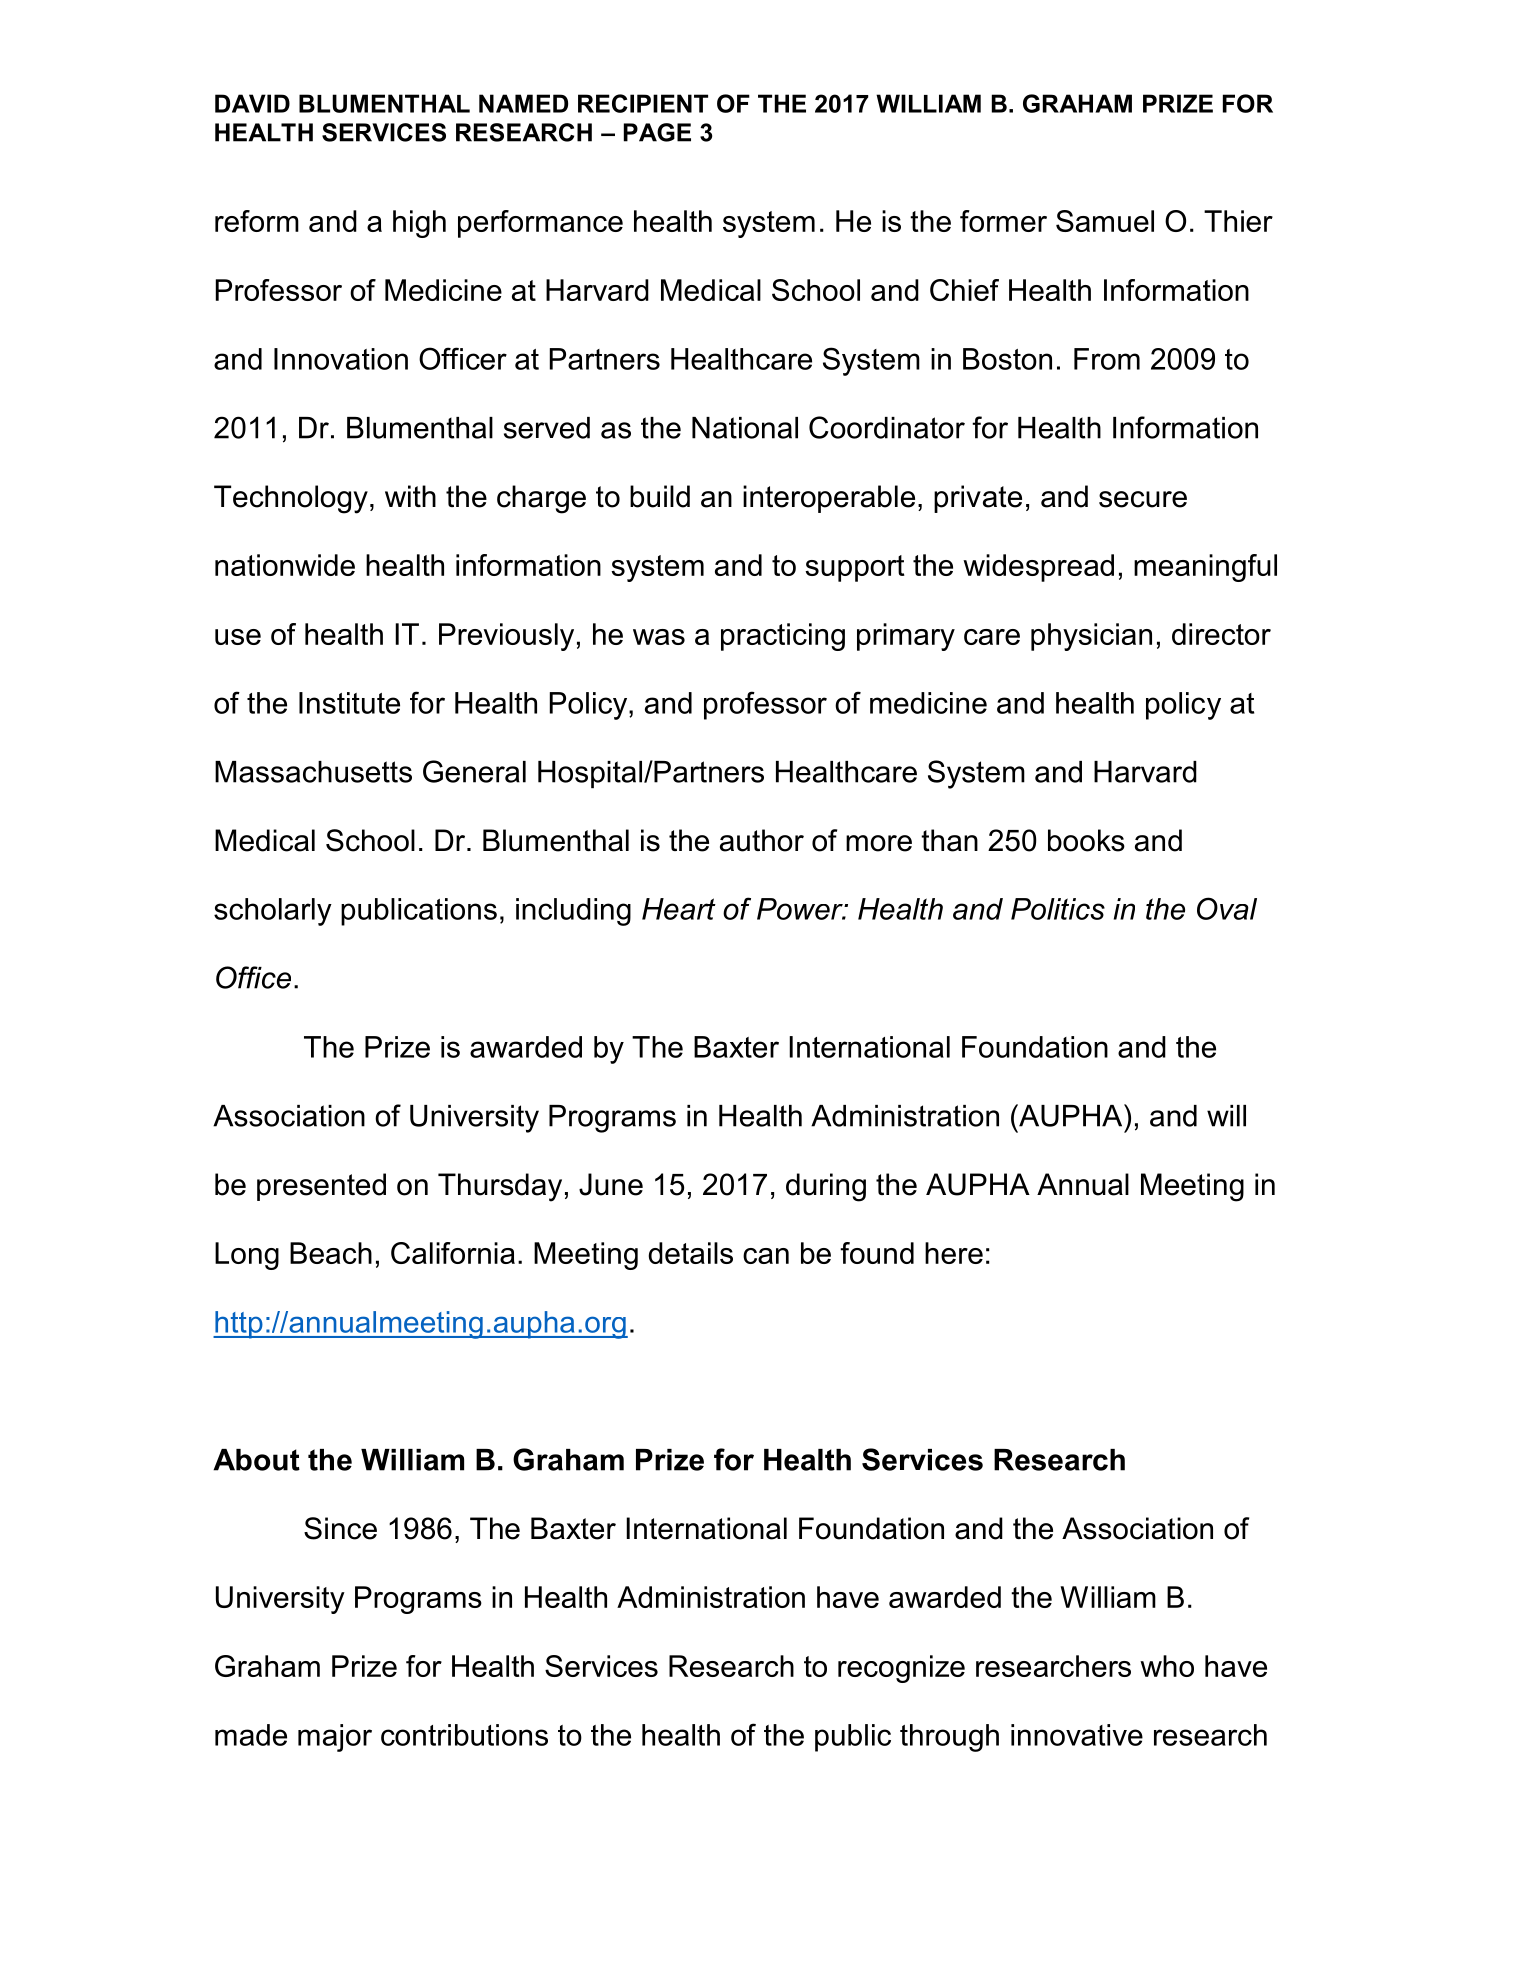 The image size is (1525, 1974). What do you see at coordinates (1105, 221) in the document?
I see `Samuel` at bounding box center [1105, 221].
